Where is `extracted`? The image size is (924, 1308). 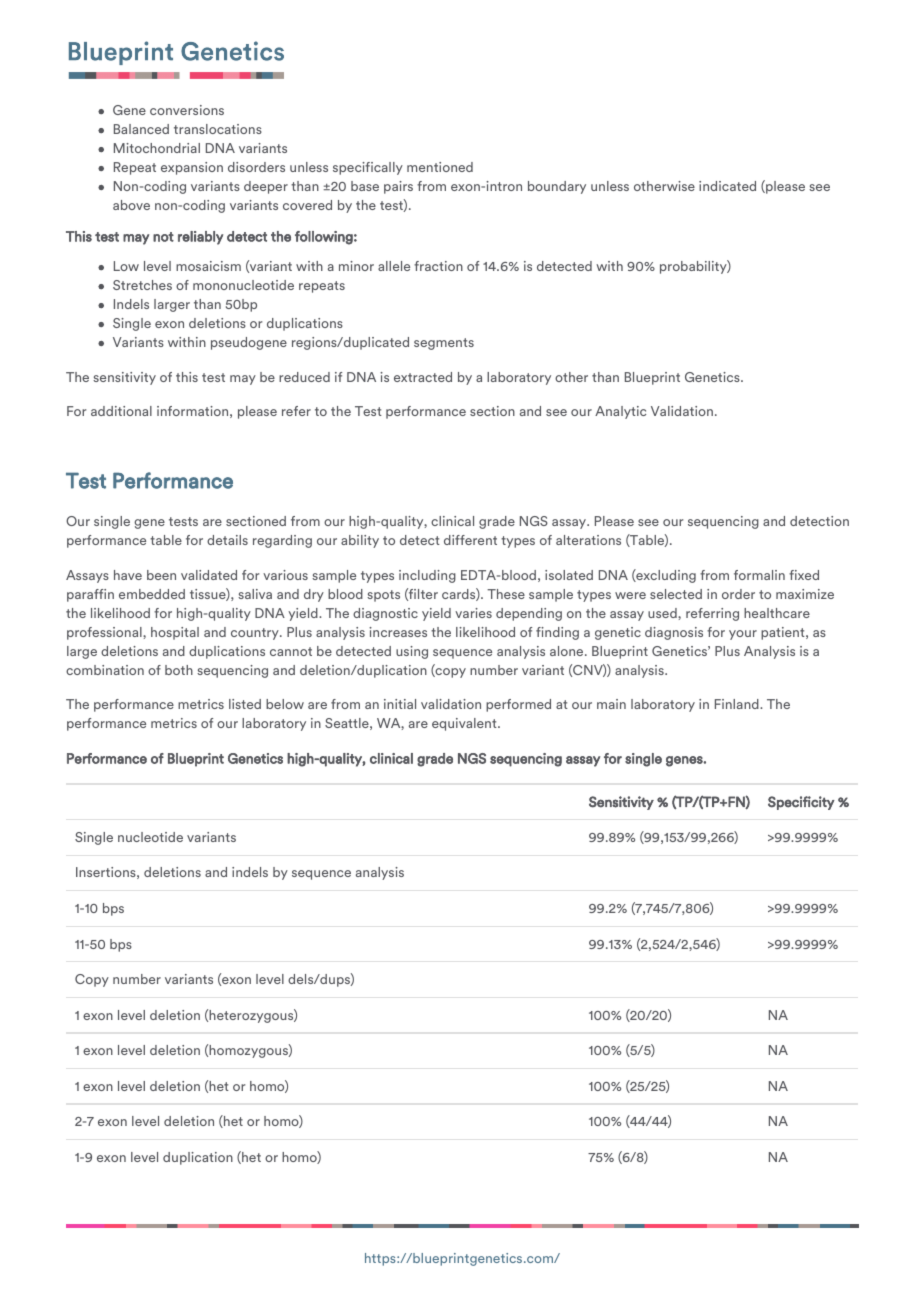 extracted is located at coordinates (423, 377).
